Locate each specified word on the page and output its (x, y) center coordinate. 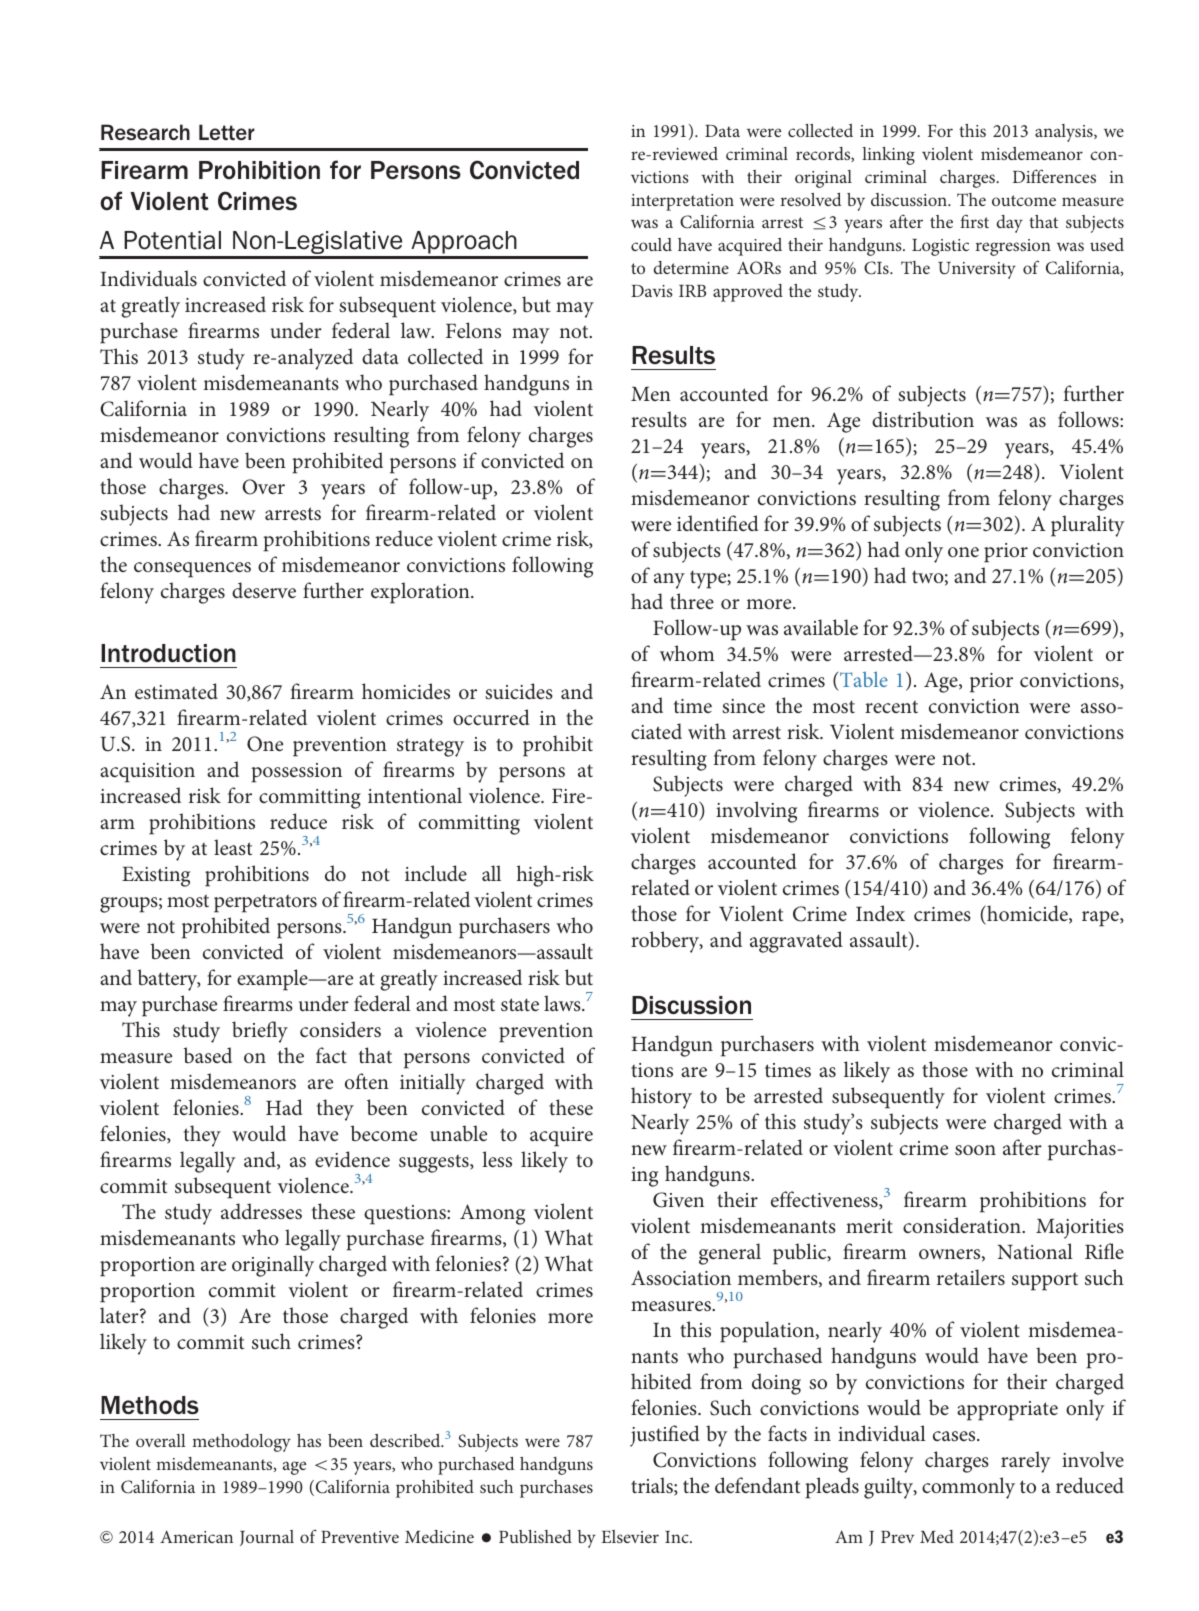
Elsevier (630, 1536)
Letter (227, 132)
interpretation (682, 202)
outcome (1024, 200)
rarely (1026, 1462)
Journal (267, 1538)
